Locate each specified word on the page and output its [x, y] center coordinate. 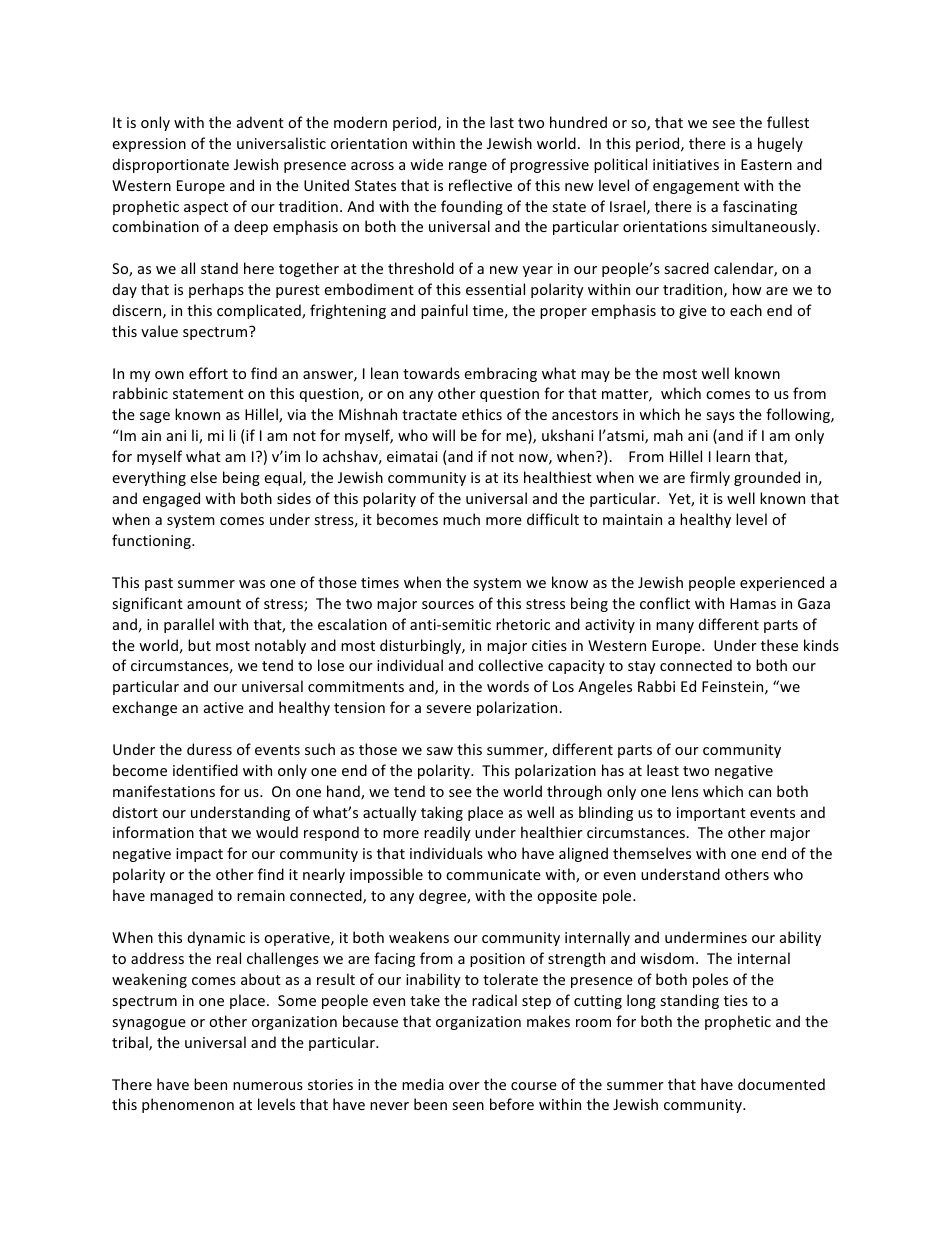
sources [448, 605]
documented [781, 1084]
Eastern [766, 164]
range [468, 167]
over [464, 1086]
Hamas [753, 603]
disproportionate [171, 165]
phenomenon [188, 1105]
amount [214, 604]
